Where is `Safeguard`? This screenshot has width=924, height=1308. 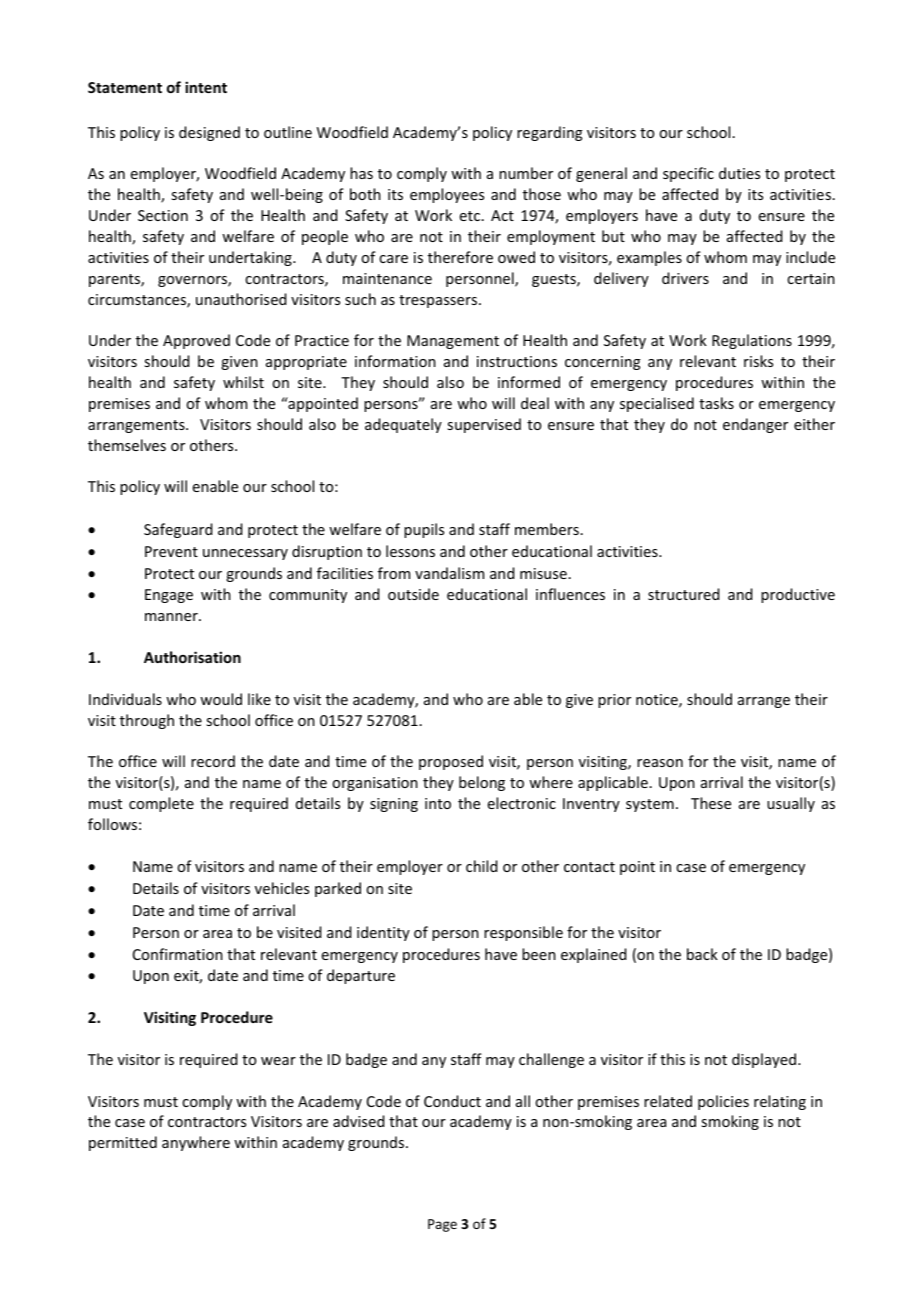
Safeguard is located at coordinates (178, 530).
